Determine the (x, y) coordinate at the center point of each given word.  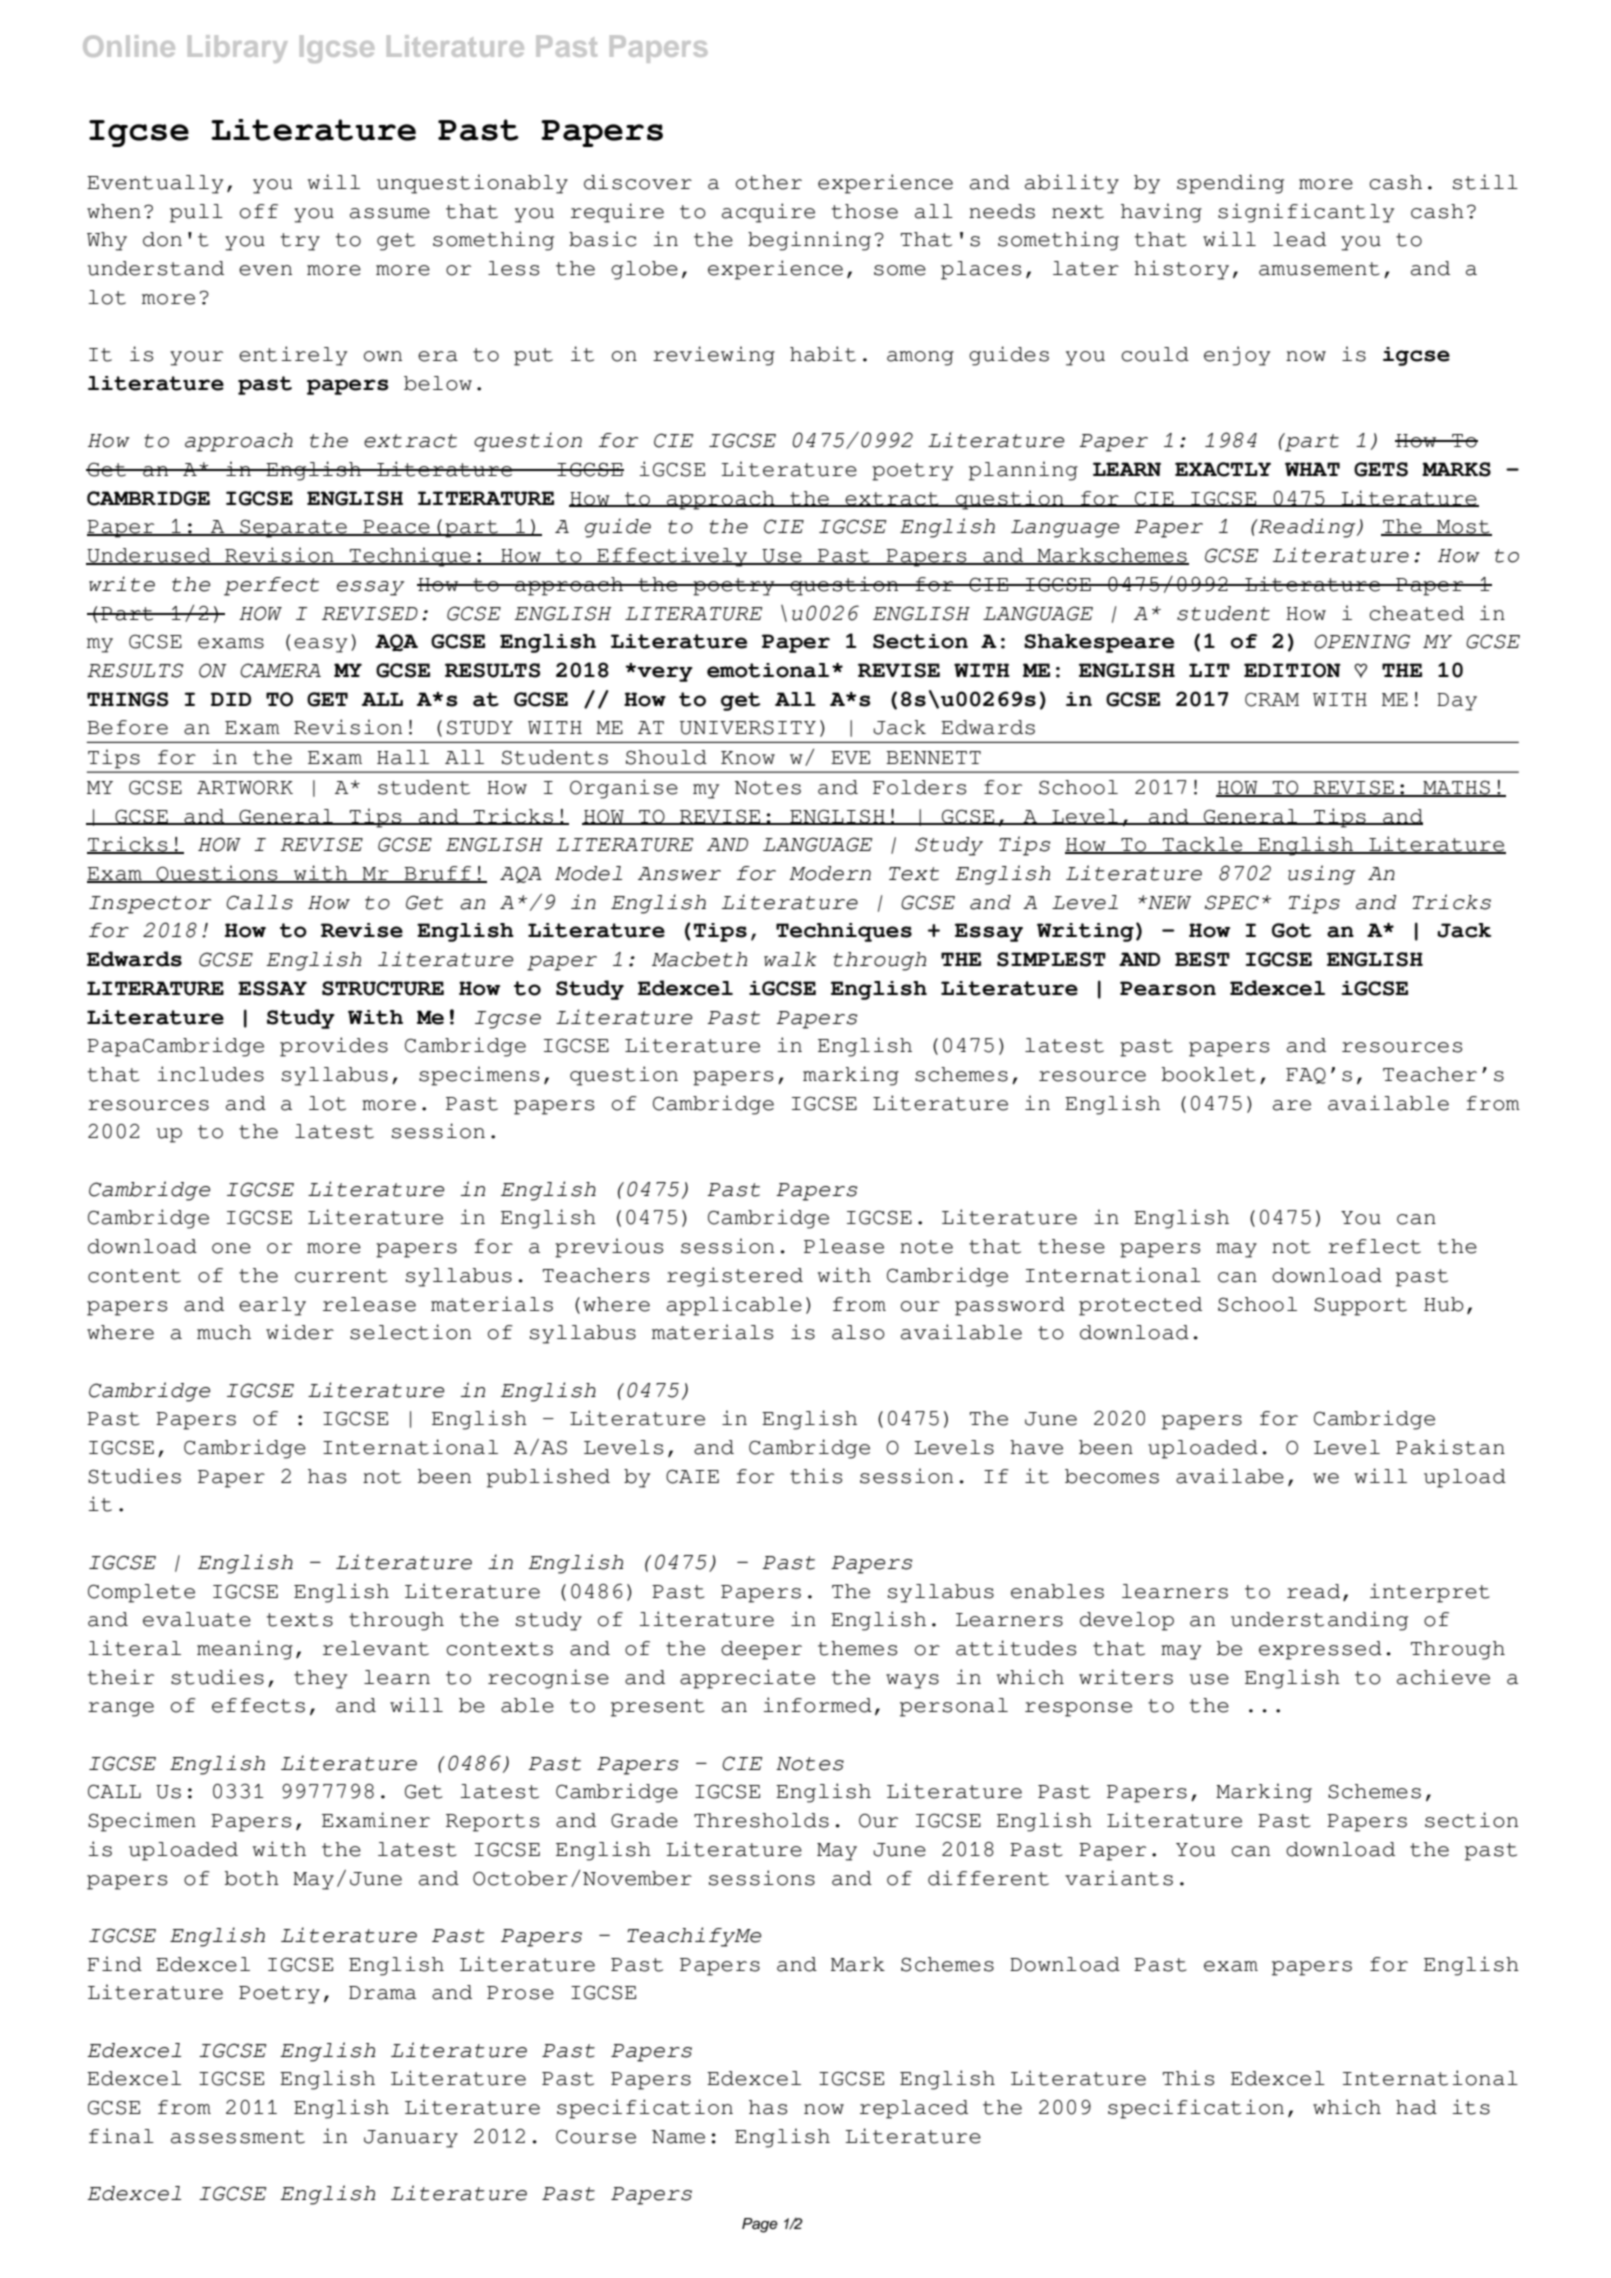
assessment (238, 2137)
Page (760, 2225)
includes (210, 1074)
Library (237, 49)
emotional (768, 670)
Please (844, 1246)
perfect (271, 586)
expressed (1320, 1650)
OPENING (1362, 641)
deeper (761, 1650)
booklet (1209, 1074)
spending (1230, 184)
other (769, 182)
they (320, 1679)
